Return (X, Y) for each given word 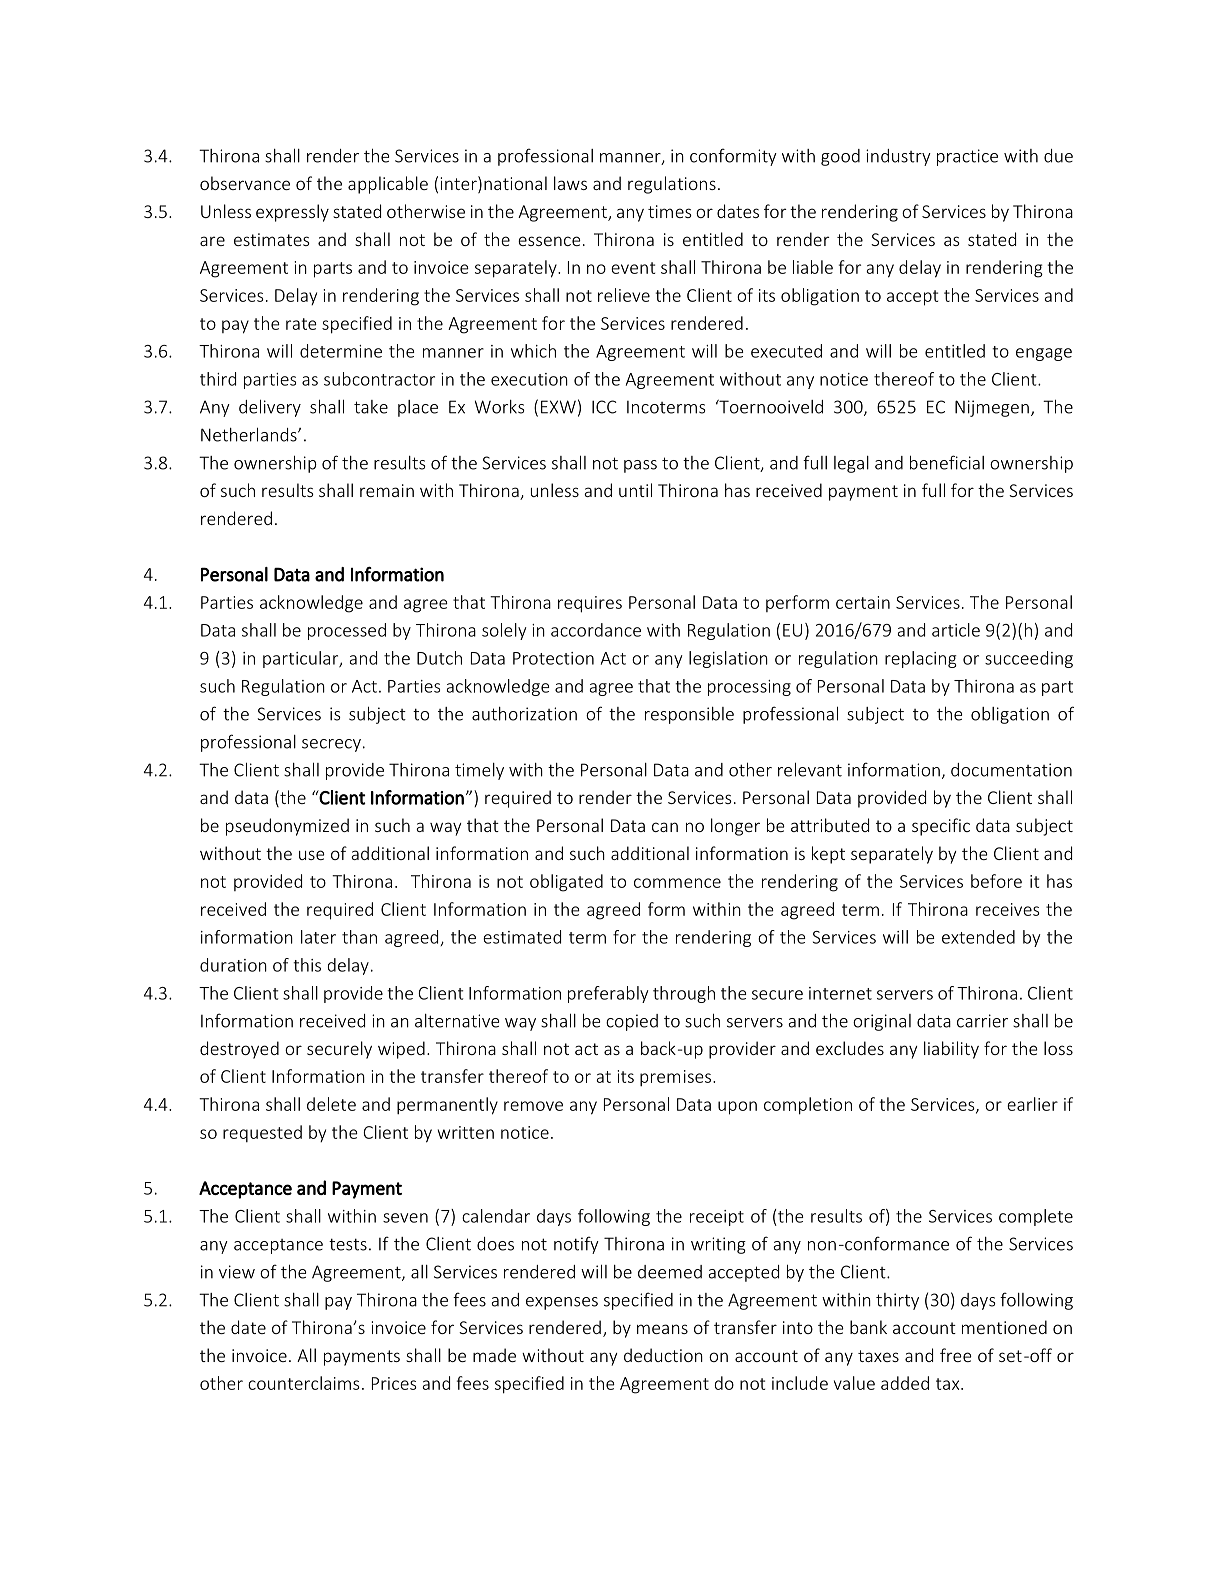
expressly (292, 213)
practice (967, 157)
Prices (394, 1383)
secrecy (331, 745)
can (665, 827)
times (670, 211)
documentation (1011, 770)
